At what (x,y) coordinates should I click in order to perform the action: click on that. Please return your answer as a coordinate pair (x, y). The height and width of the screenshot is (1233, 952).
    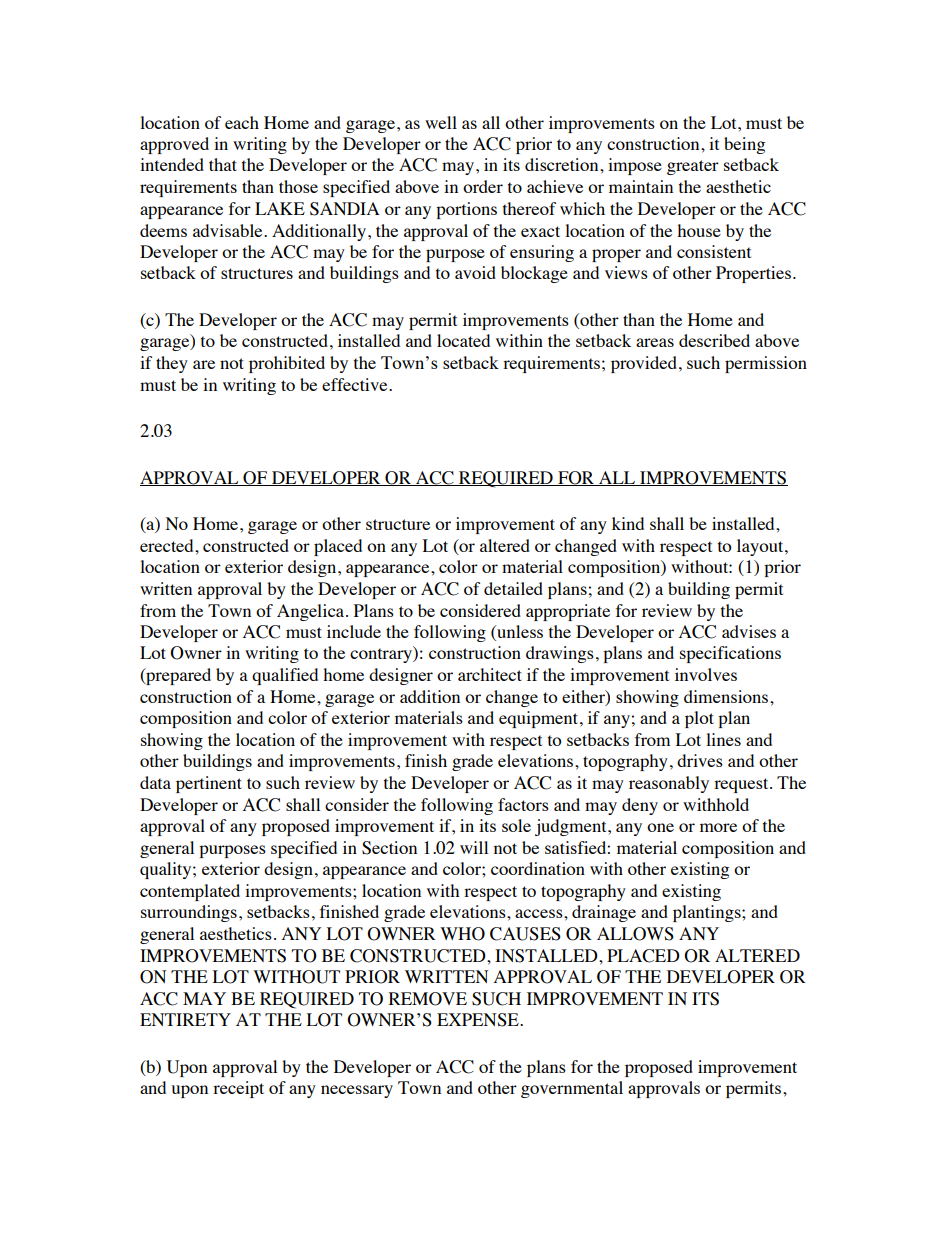
    Looking at the image, I should click on (223, 164).
